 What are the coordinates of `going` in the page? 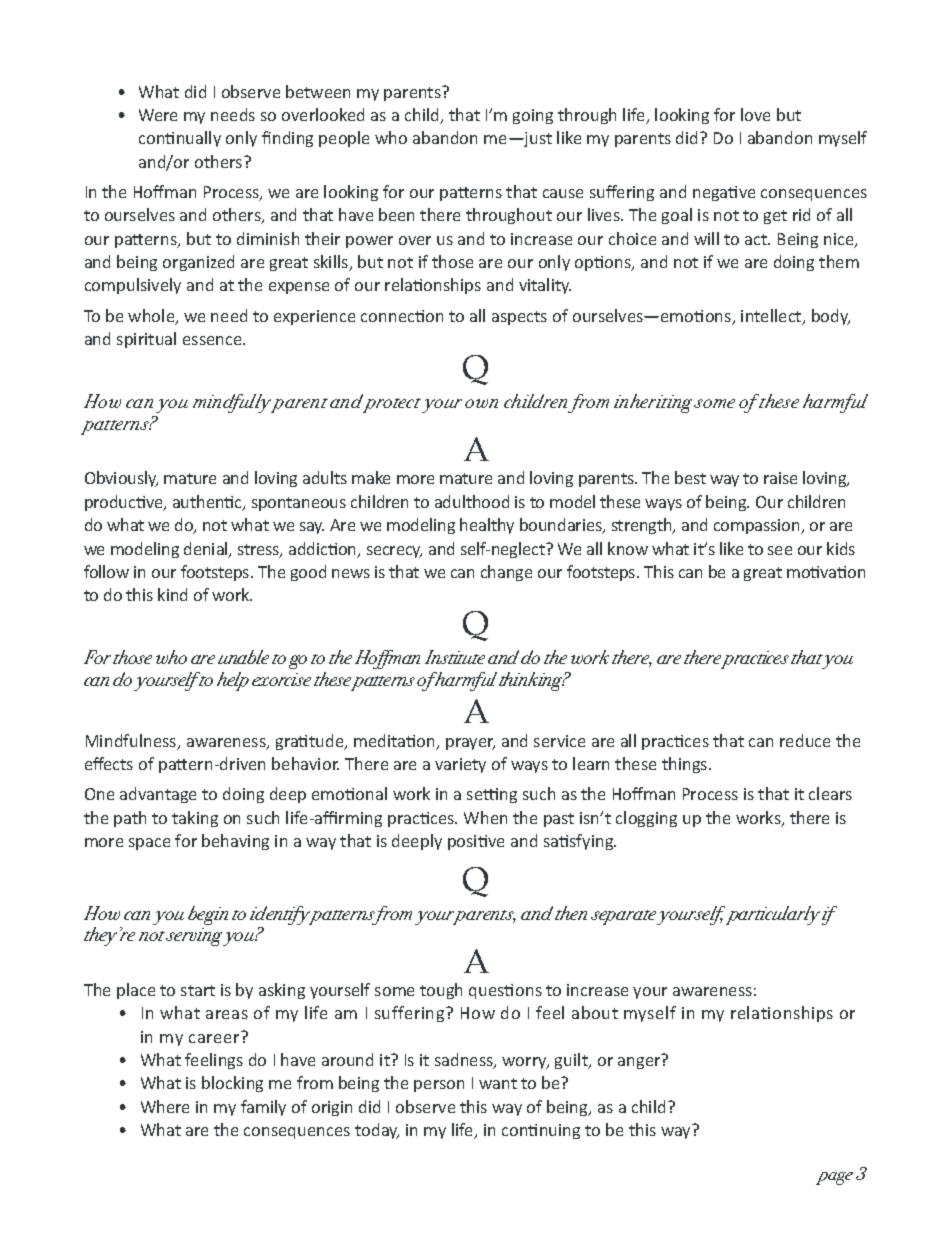 It's located at (533, 116).
